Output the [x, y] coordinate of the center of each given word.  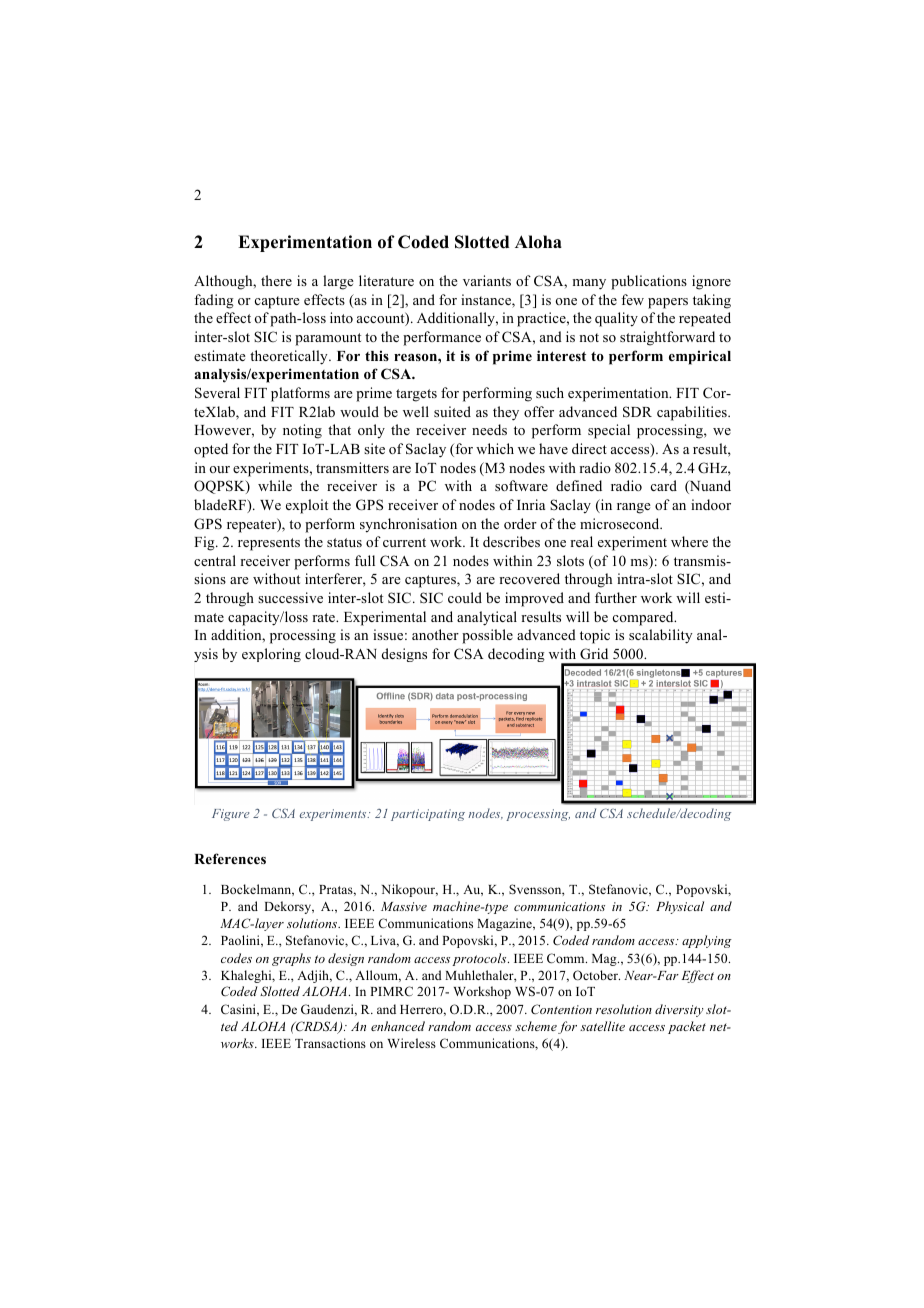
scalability [661, 636]
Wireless [412, 1043]
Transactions [330, 1043]
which [495, 448]
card [664, 485]
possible [487, 636]
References [230, 858]
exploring [271, 655]
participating [428, 815]
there [276, 280]
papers [668, 303]
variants [487, 280]
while [275, 485]
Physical [680, 907]
